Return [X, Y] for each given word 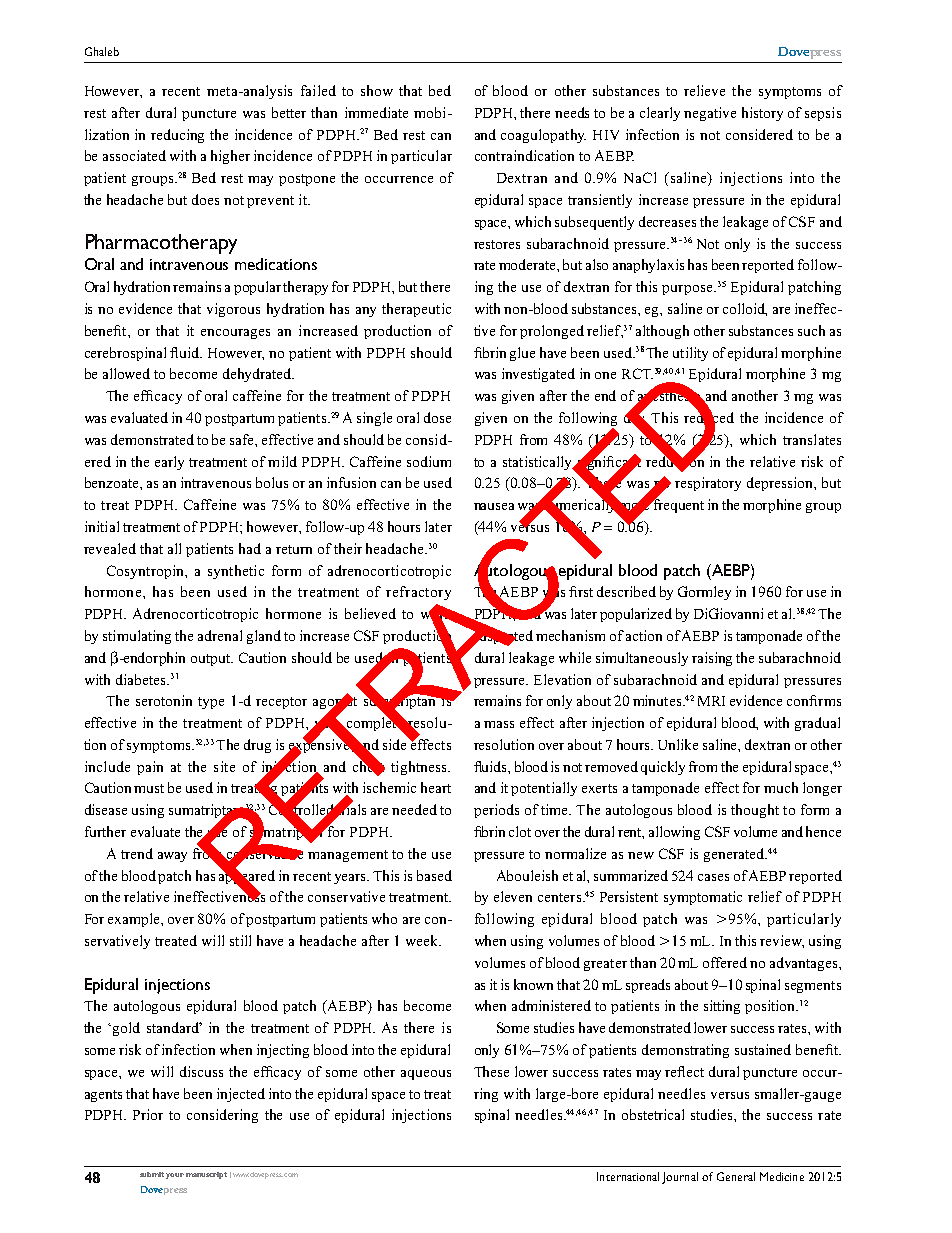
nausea [494, 506]
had [250, 548]
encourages [235, 334]
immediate [376, 112]
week [423, 940]
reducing [177, 136]
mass [499, 724]
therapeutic [416, 310]
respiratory [708, 484]
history [762, 114]
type [211, 703]
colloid [745, 309]
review [782, 941]
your [175, 1176]
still [240, 940]
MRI [711, 701]
